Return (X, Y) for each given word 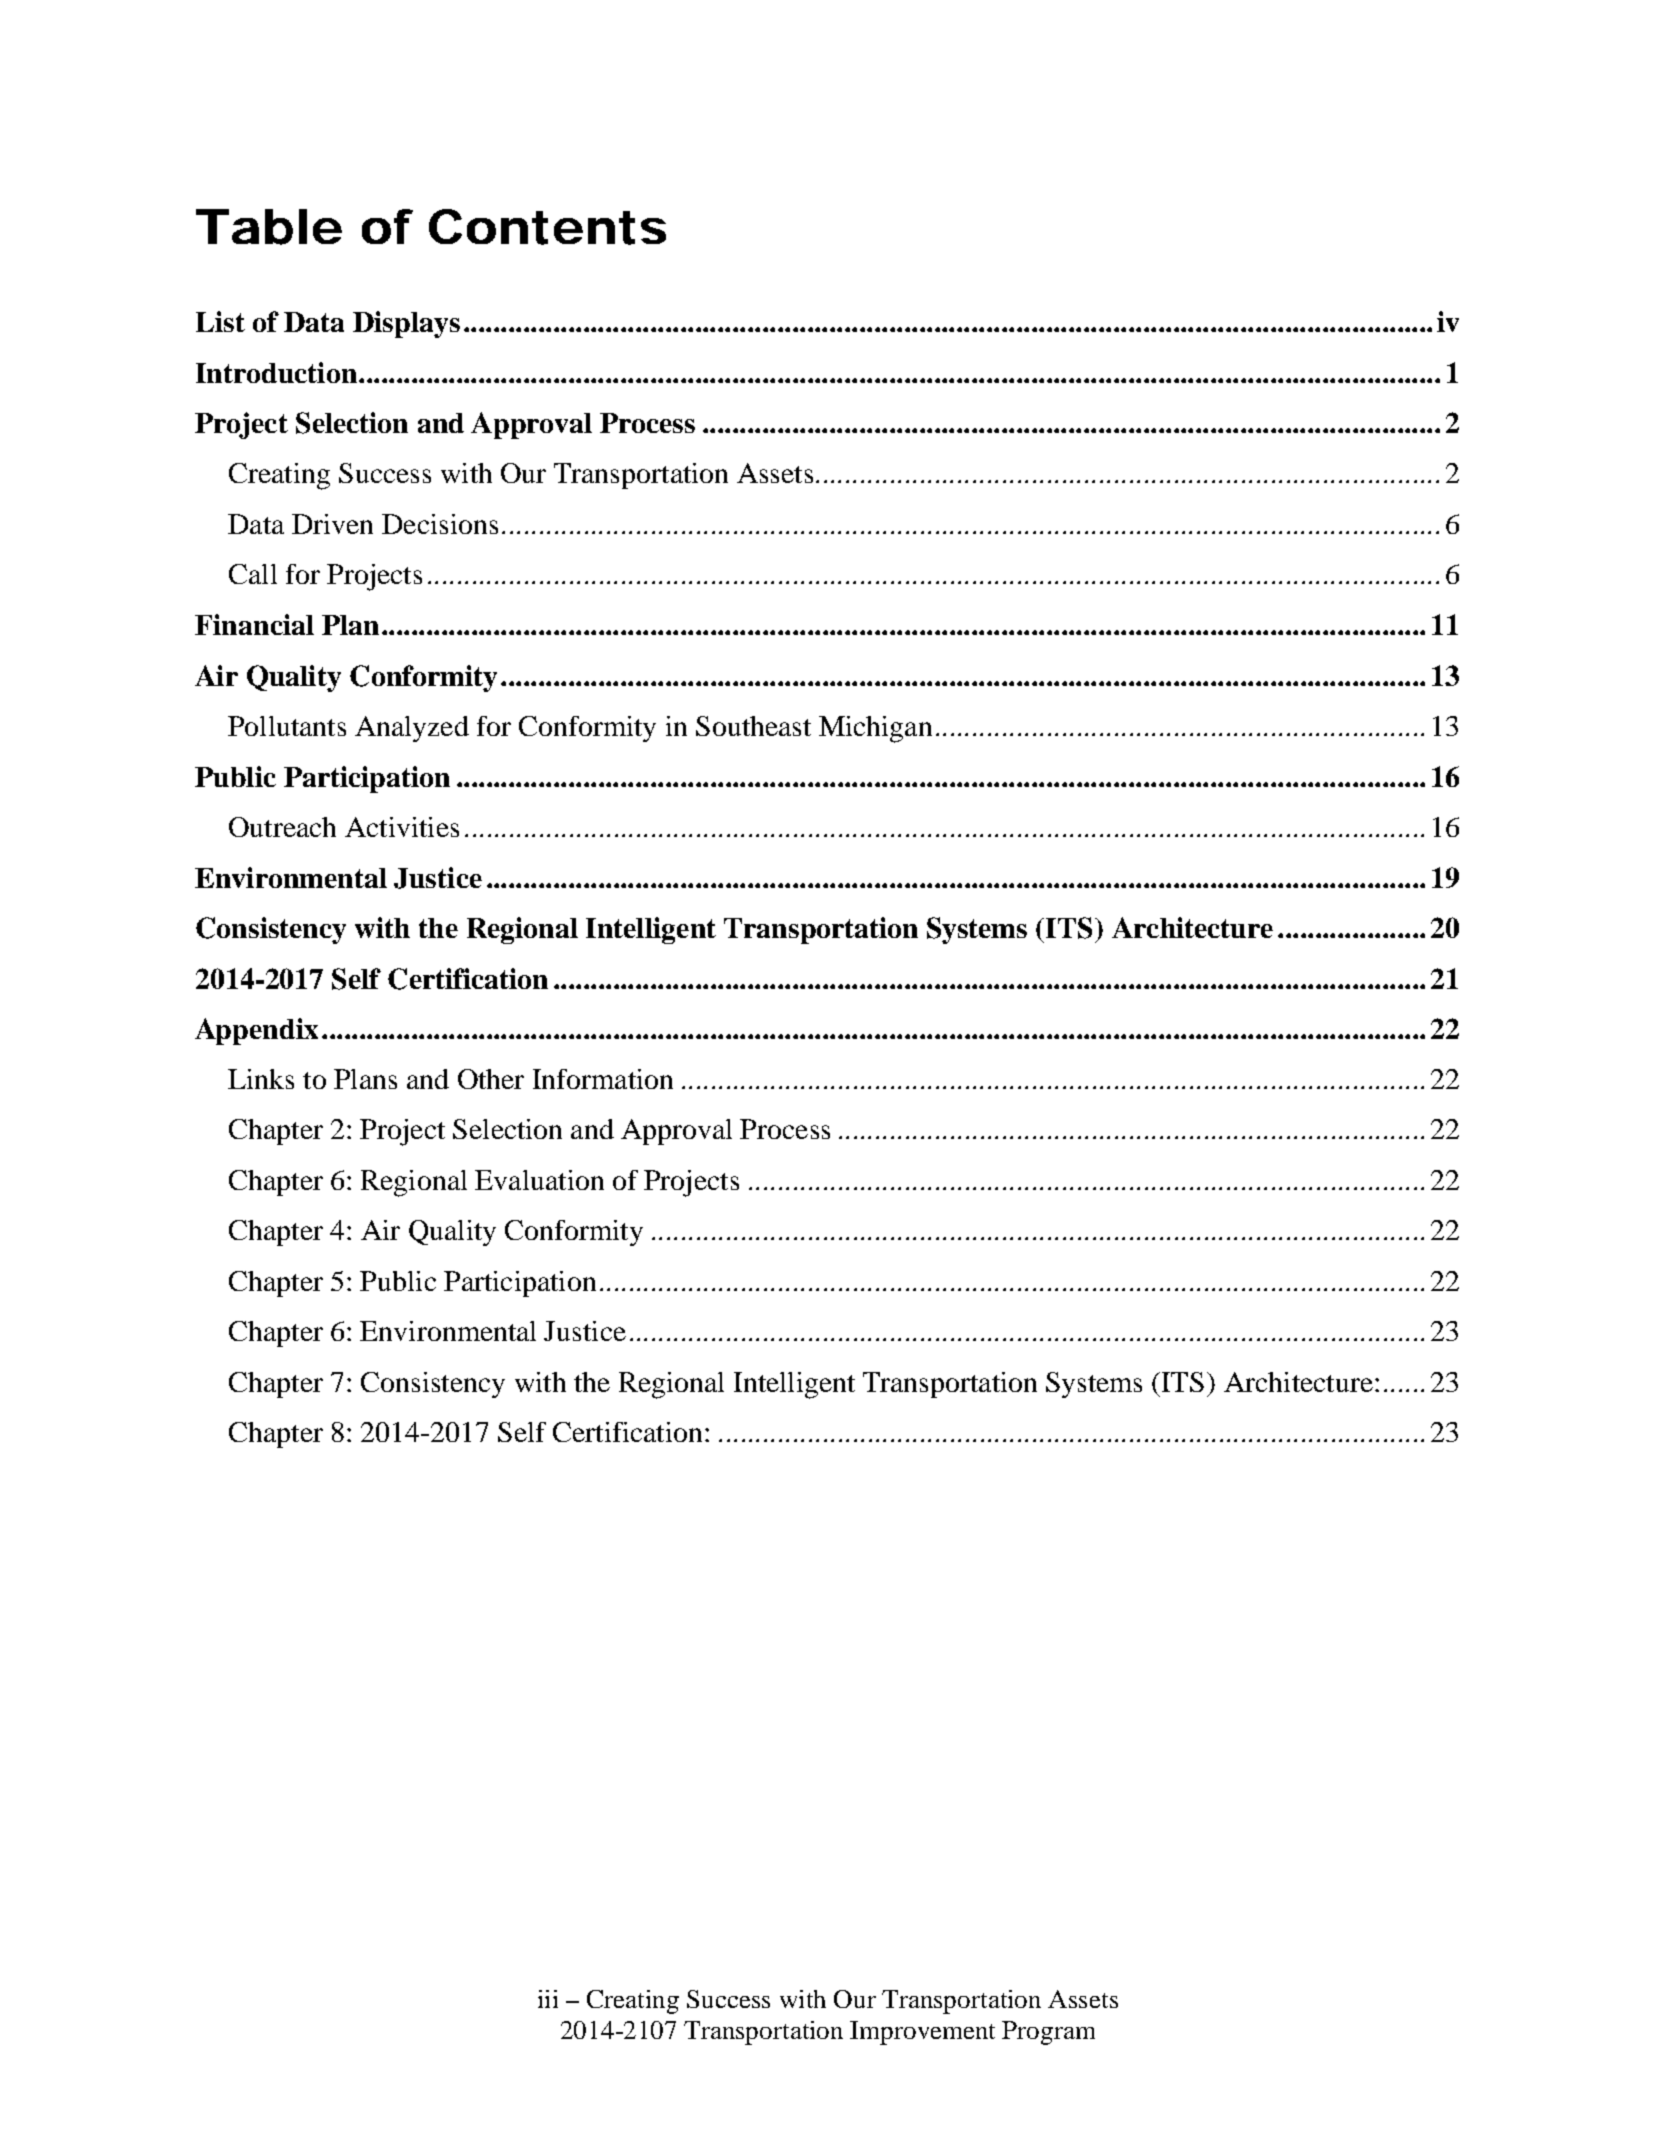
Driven (332, 524)
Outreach (282, 827)
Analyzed (412, 729)
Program (1048, 2033)
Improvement (922, 2033)
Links (261, 1079)
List (220, 321)
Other (491, 1079)
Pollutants (287, 726)
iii (548, 1999)
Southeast (753, 726)
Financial (254, 624)
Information (603, 1079)
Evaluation (539, 1180)
